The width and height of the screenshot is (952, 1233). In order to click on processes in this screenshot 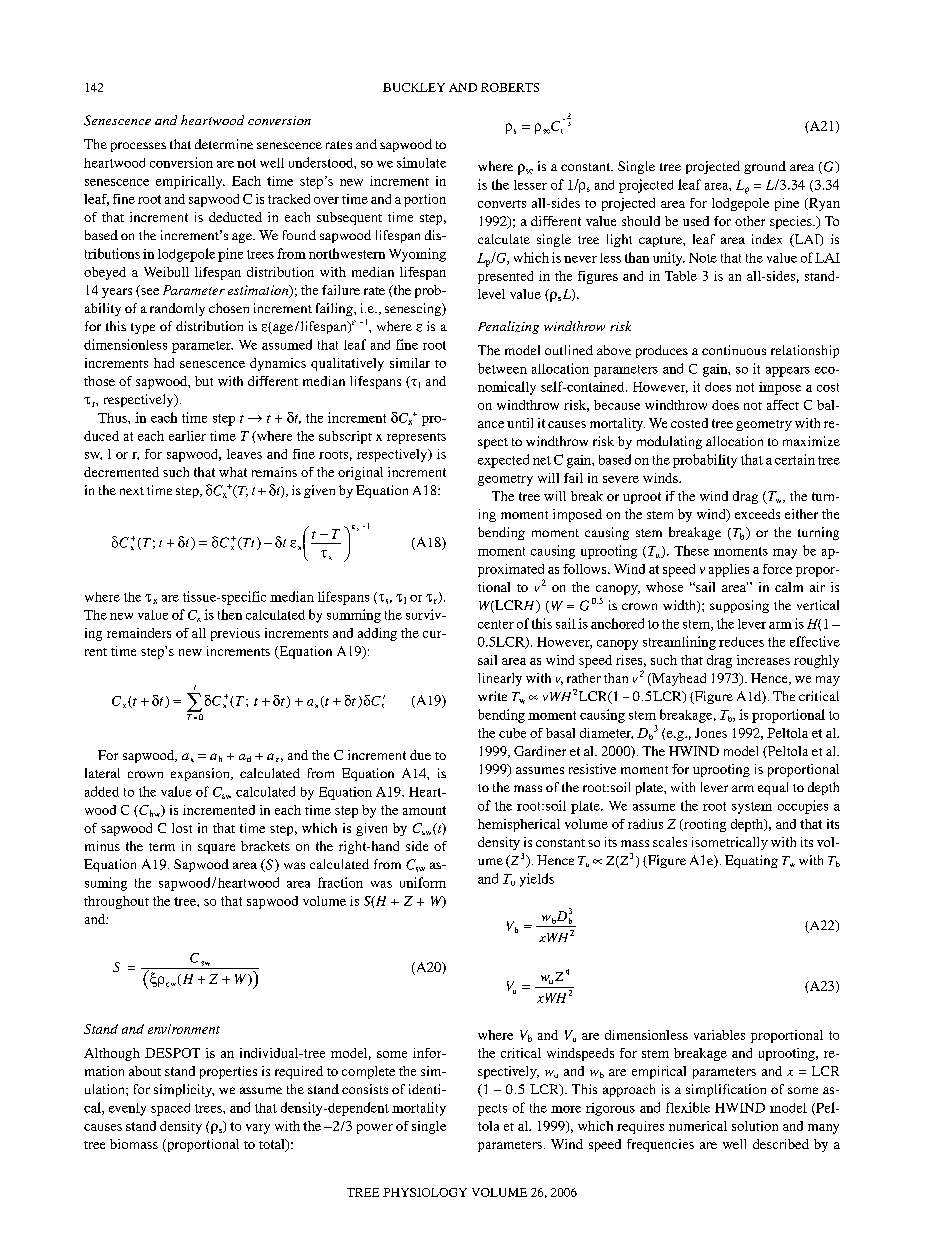, I will do `click(138, 147)`.
